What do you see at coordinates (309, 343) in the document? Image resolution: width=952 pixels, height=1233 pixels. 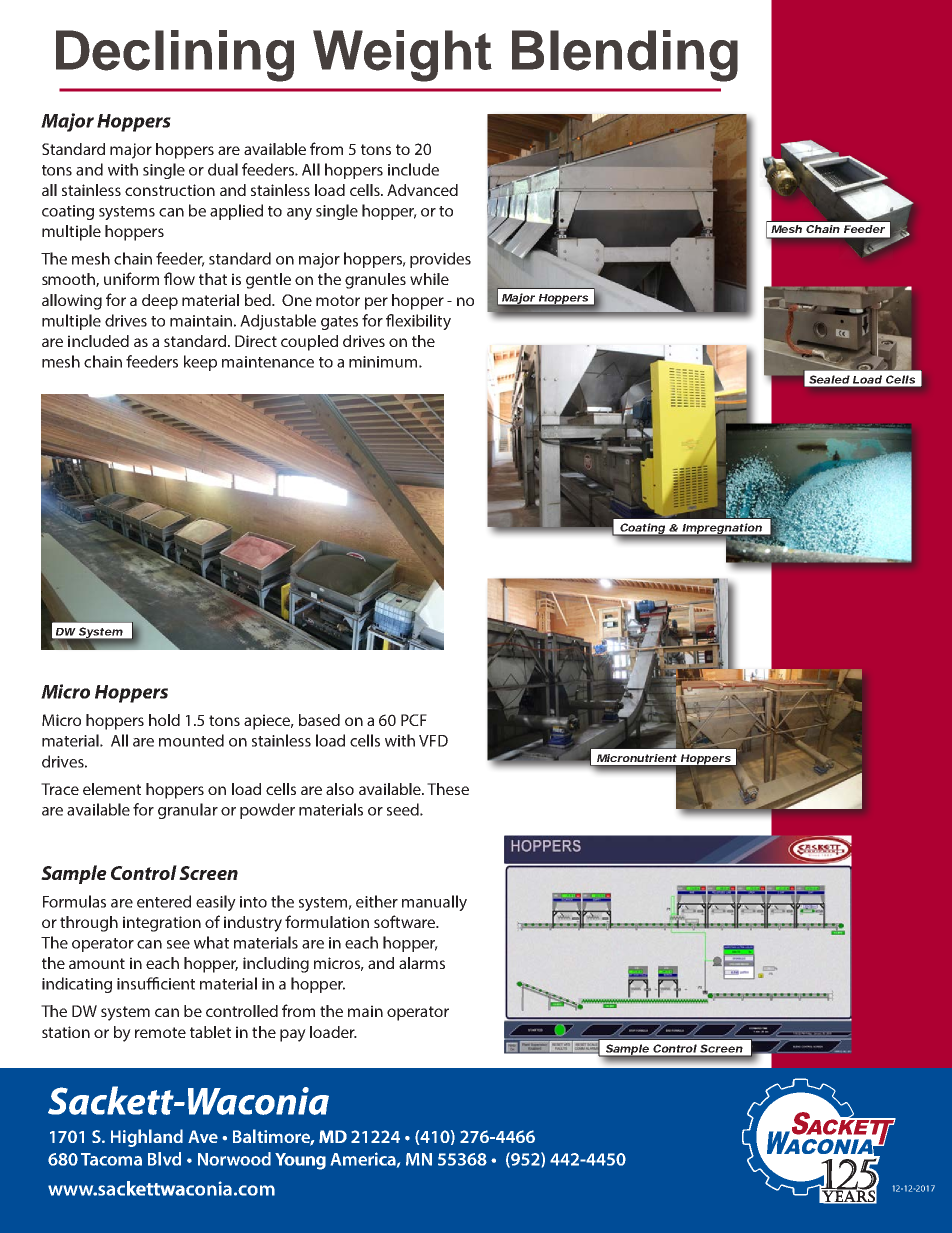 I see `coupled` at bounding box center [309, 343].
